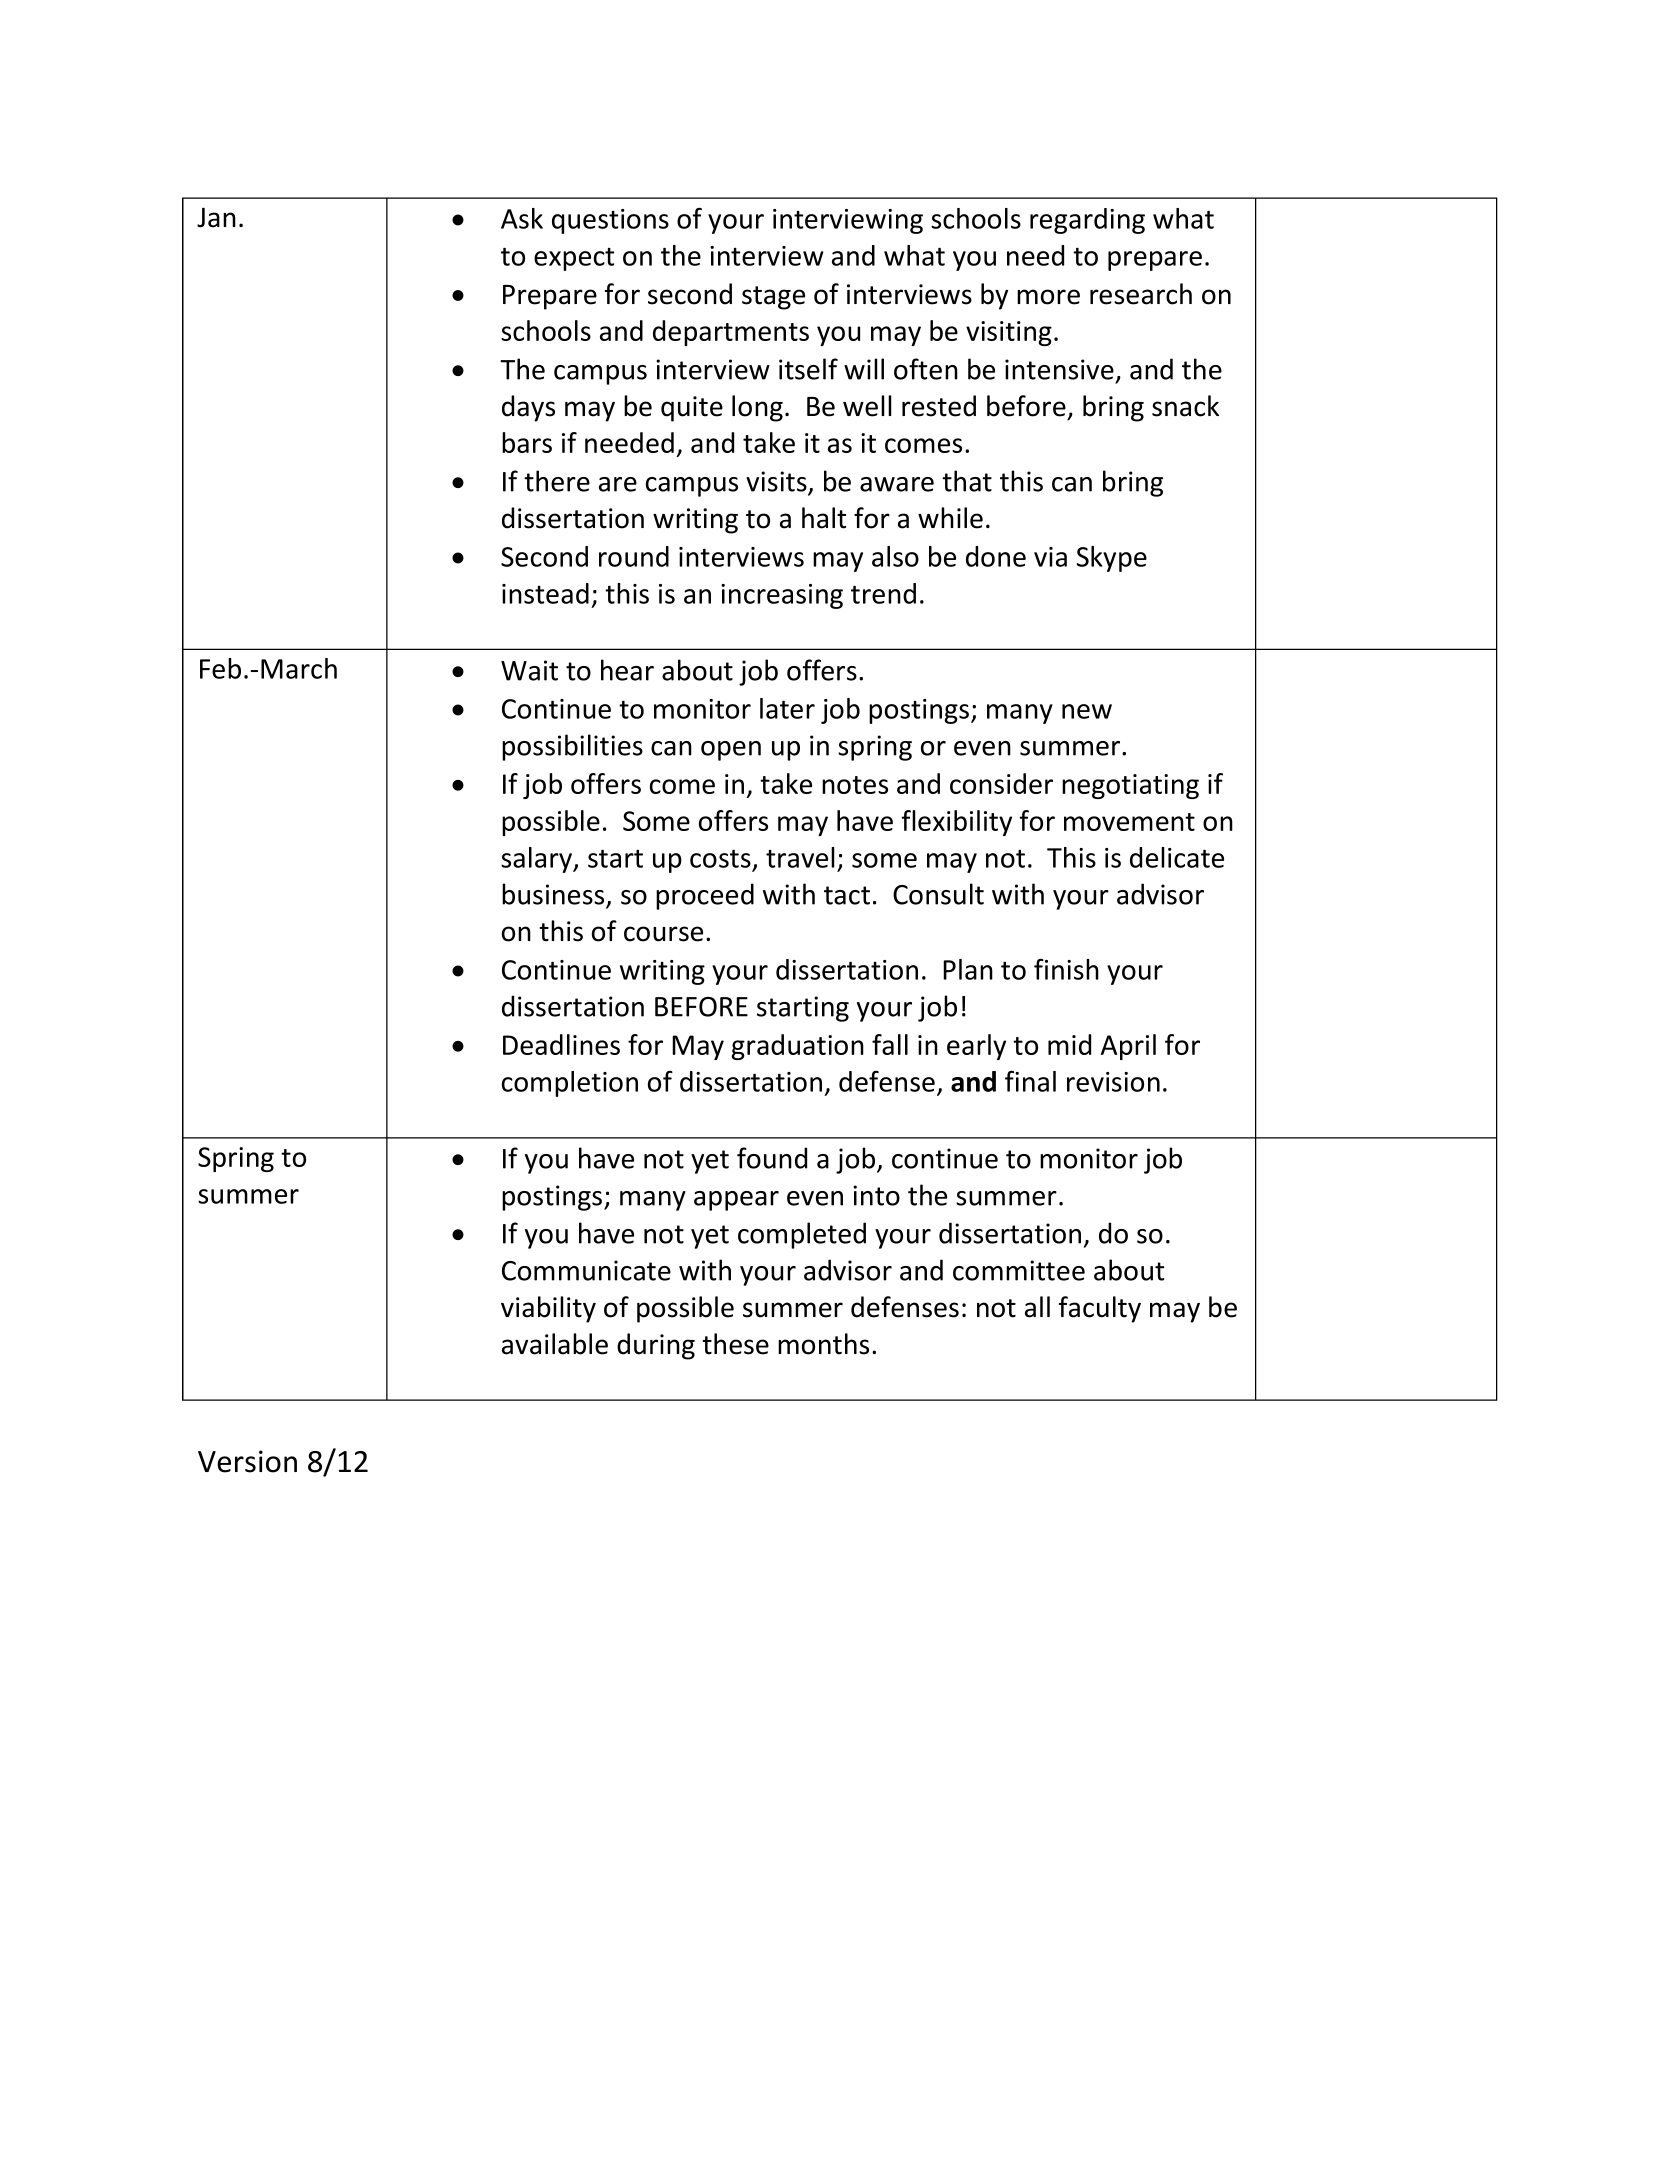 This screenshot has height=2172, width=1679. I want to click on Version, so click(247, 1461).
